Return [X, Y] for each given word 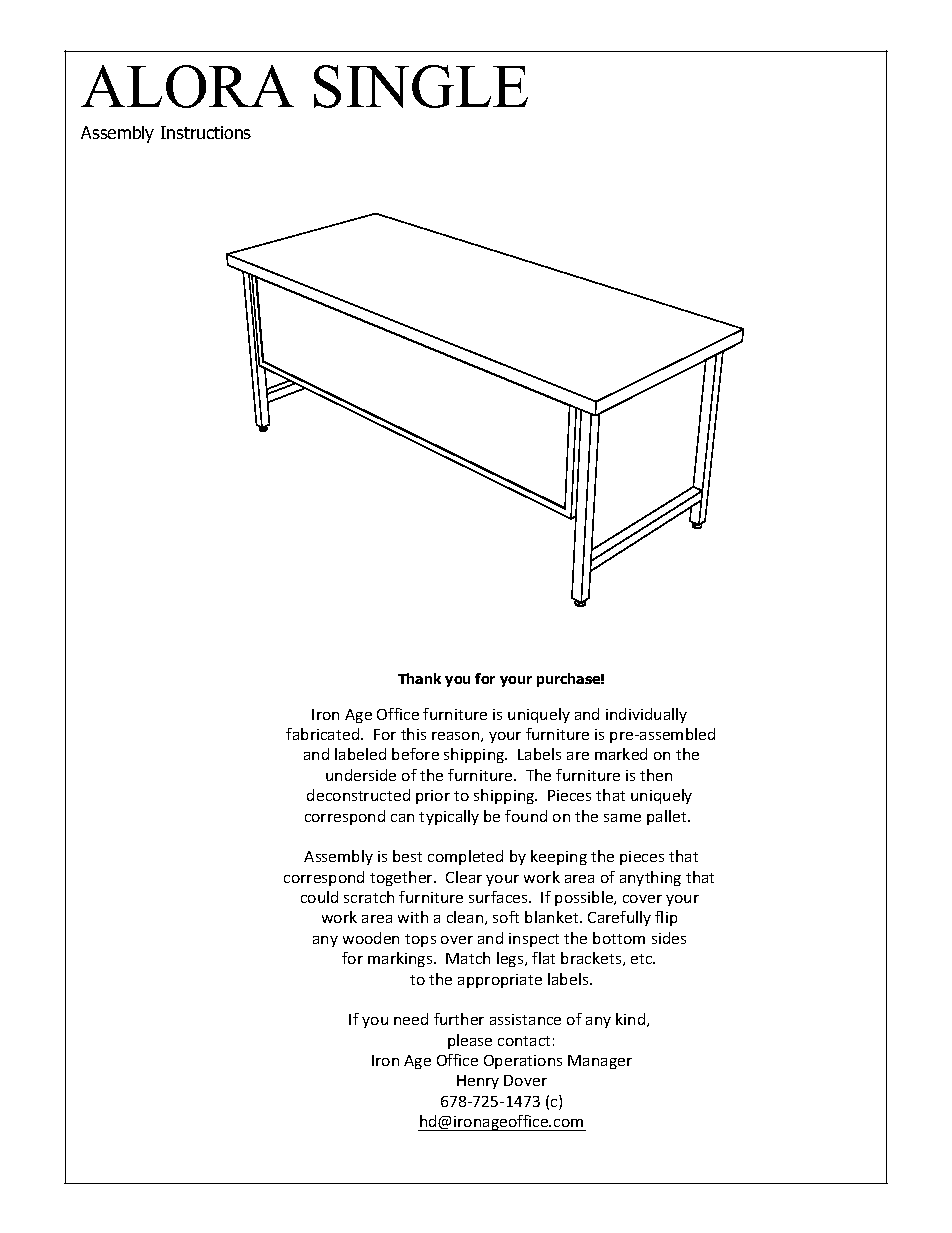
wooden [371, 938]
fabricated [324, 734]
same [622, 818]
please [470, 1041]
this [413, 734]
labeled [360, 754]
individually [646, 715]
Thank [419, 678]
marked [621, 754]
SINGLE [421, 86]
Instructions [206, 132]
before [415, 754]
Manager [600, 1062]
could [319, 897]
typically [449, 817]
